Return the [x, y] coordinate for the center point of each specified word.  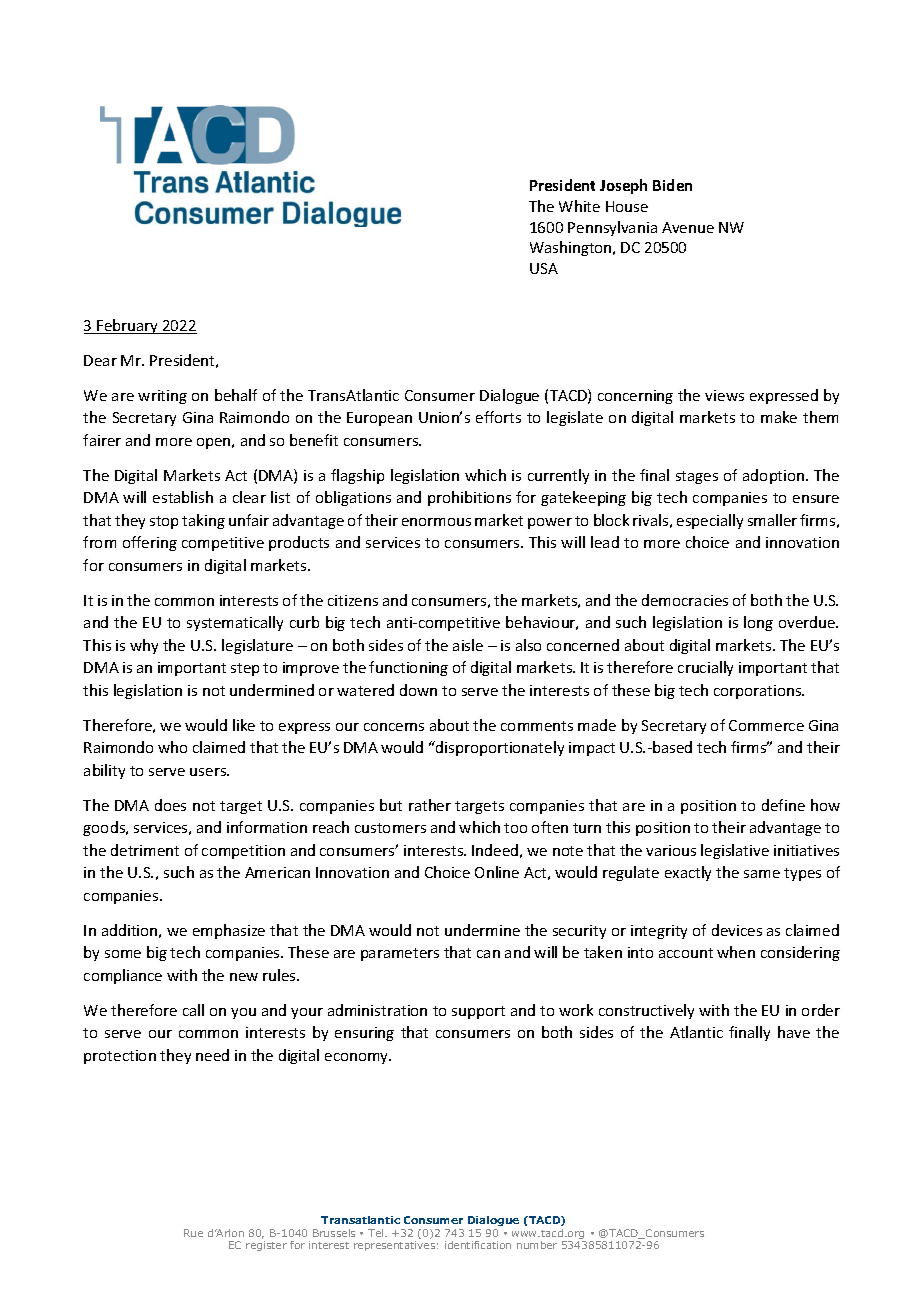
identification [478, 1245]
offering [150, 543]
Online [497, 872]
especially [710, 521]
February [128, 326]
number [537, 1245]
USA [544, 268]
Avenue [688, 227]
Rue [193, 1233]
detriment [145, 850]
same [762, 874]
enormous [436, 522]
